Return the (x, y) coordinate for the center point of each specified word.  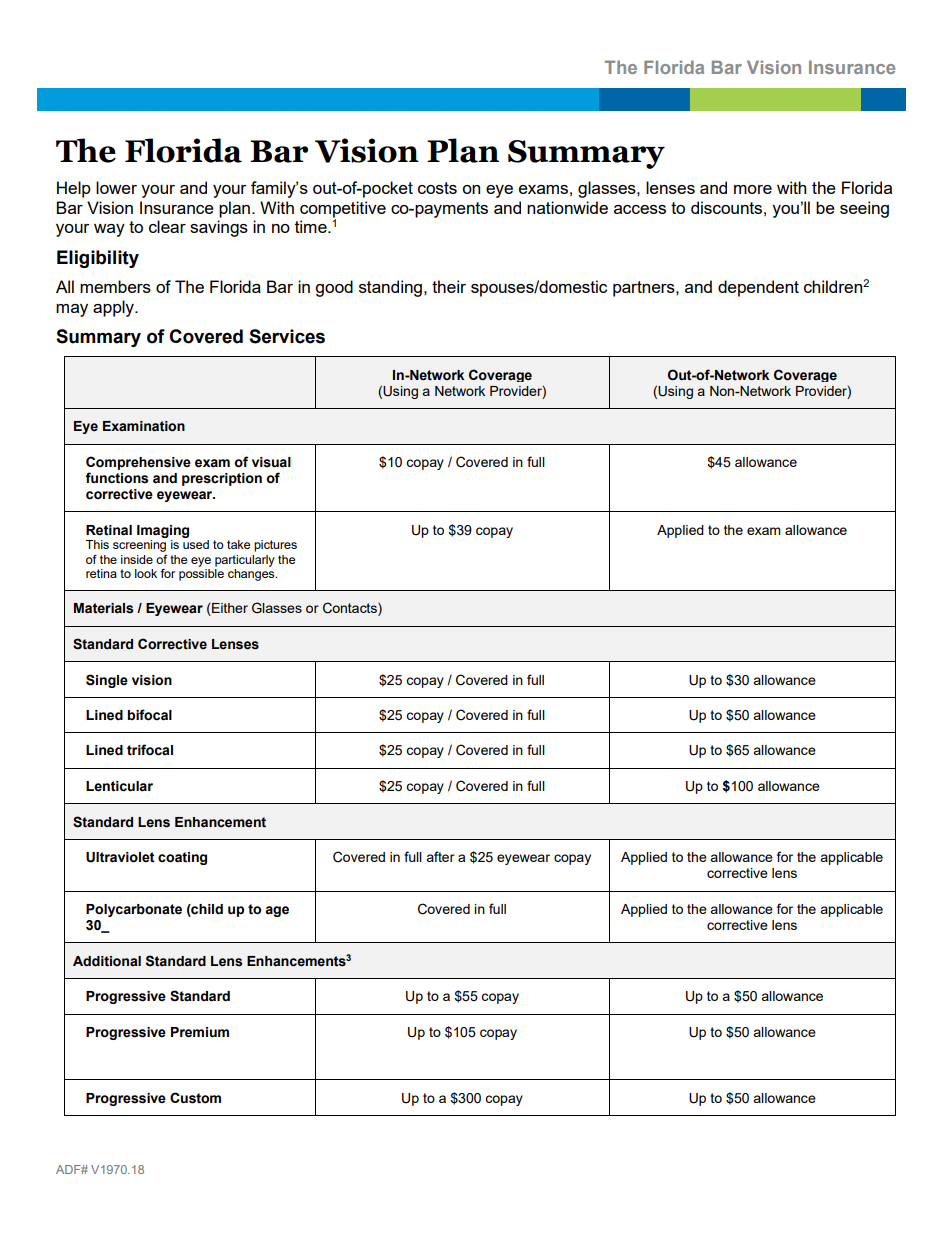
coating (182, 858)
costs (437, 188)
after (440, 856)
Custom (195, 1098)
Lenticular (119, 786)
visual (271, 462)
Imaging (163, 531)
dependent (758, 288)
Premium (200, 1032)
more (753, 189)
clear (167, 226)
